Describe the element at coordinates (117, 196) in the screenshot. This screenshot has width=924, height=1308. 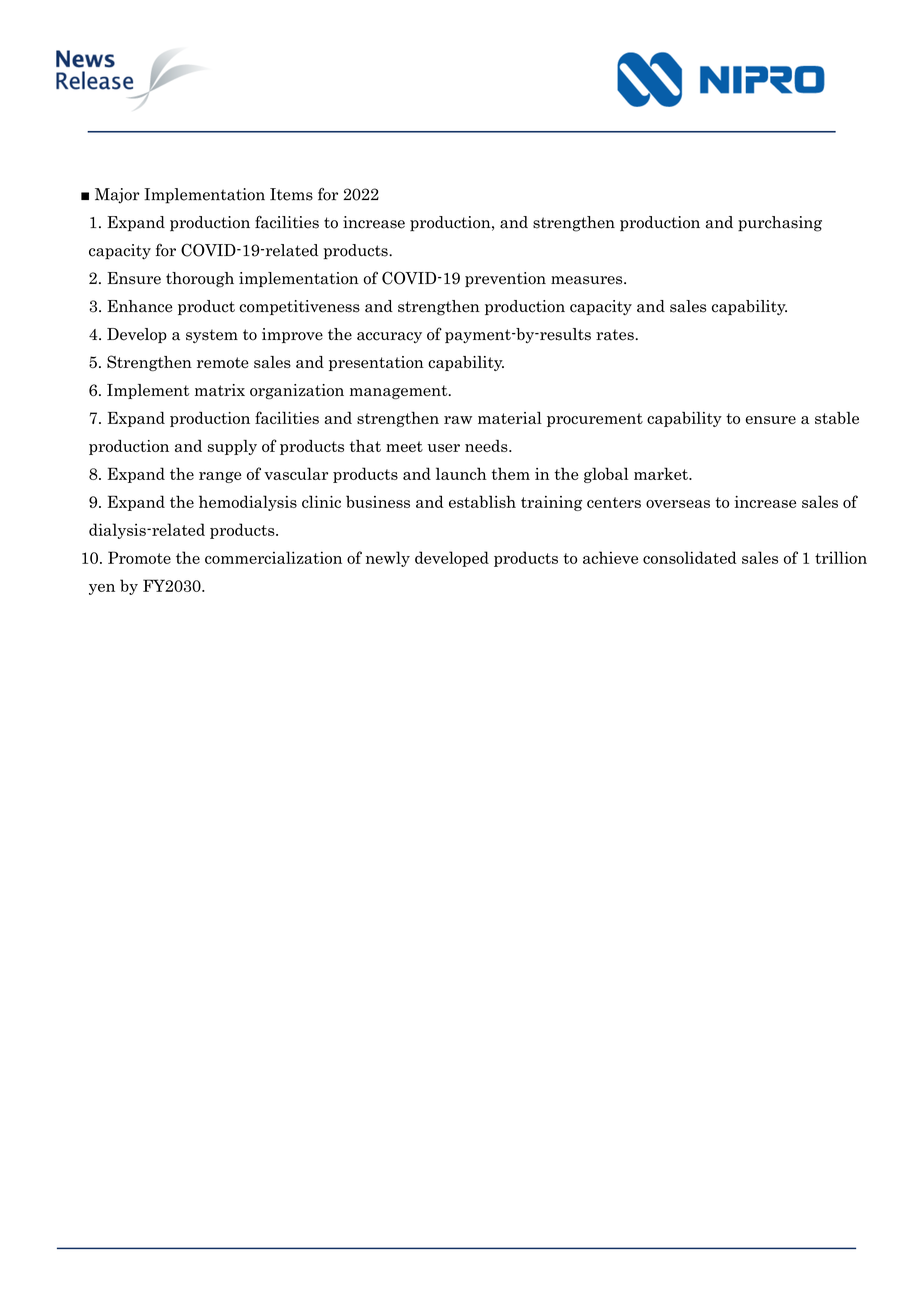
I see `Major` at that location.
